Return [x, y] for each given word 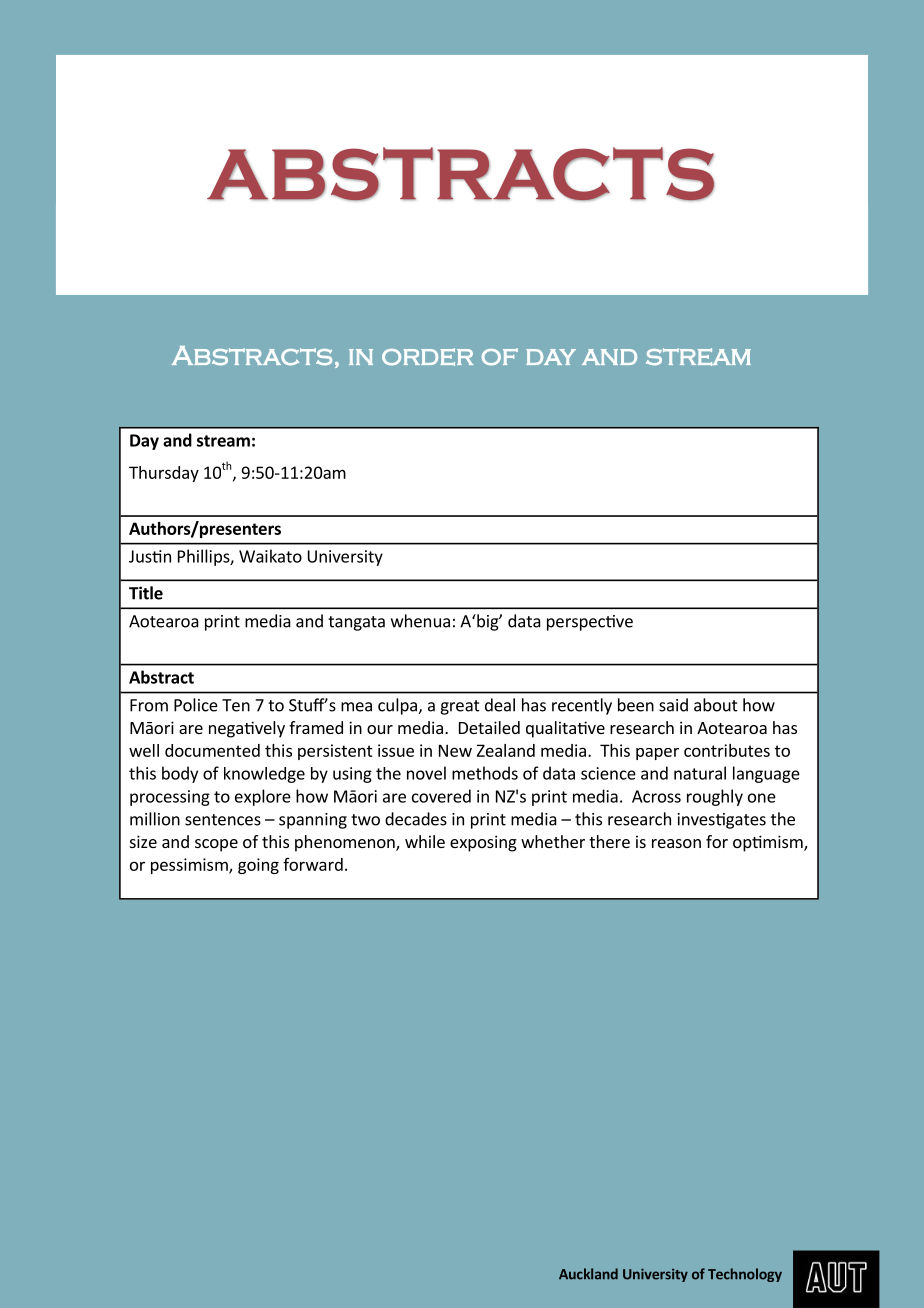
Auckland [588, 1274]
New [455, 750]
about [716, 705]
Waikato [270, 556]
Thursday [164, 474]
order [427, 357]
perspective [590, 623]
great [460, 707]
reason [676, 843]
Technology [745, 1275]
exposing [483, 843]
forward [313, 864]
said [673, 705]
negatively [247, 729]
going [258, 866]
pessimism [190, 866]
